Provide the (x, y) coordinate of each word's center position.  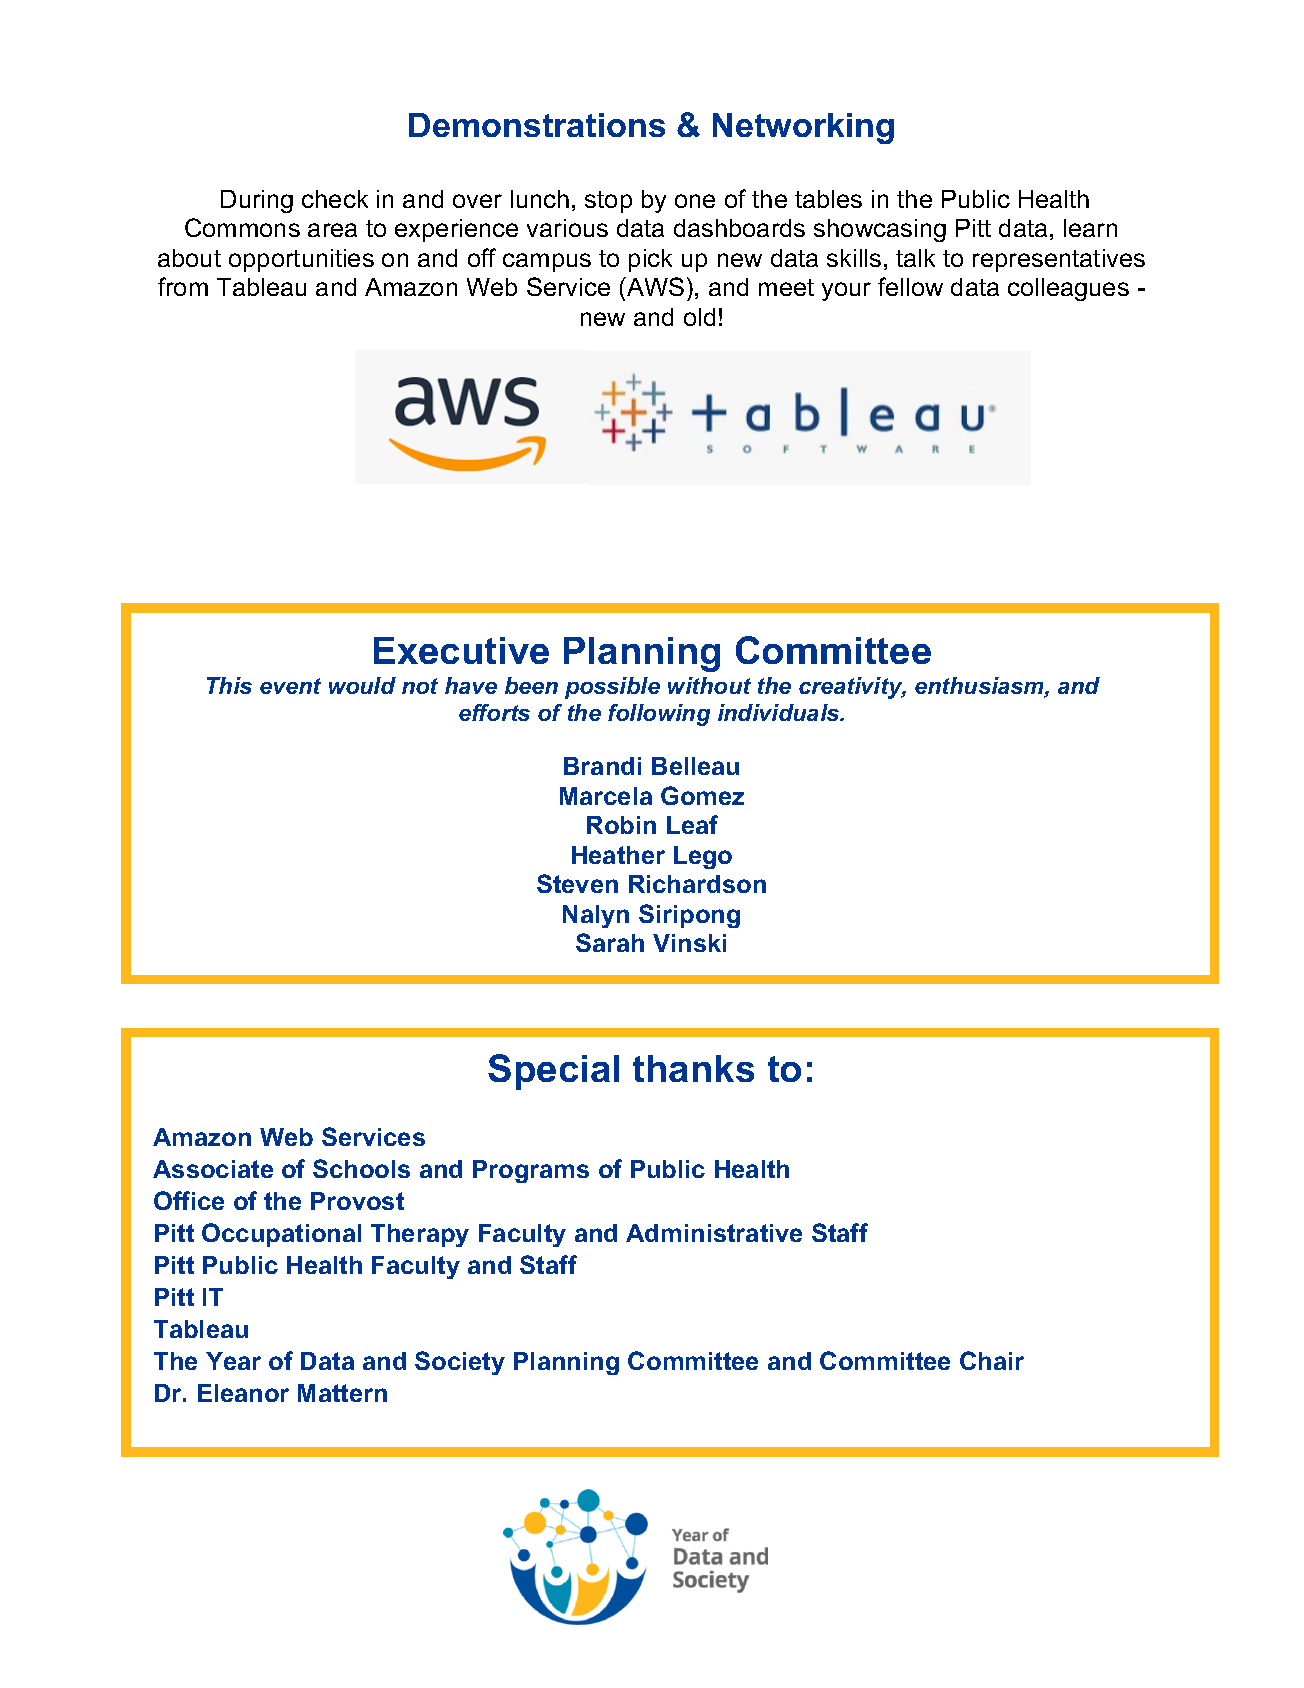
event (290, 686)
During (257, 201)
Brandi (602, 766)
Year (233, 1361)
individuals (780, 712)
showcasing (880, 230)
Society (460, 1363)
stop (608, 202)
